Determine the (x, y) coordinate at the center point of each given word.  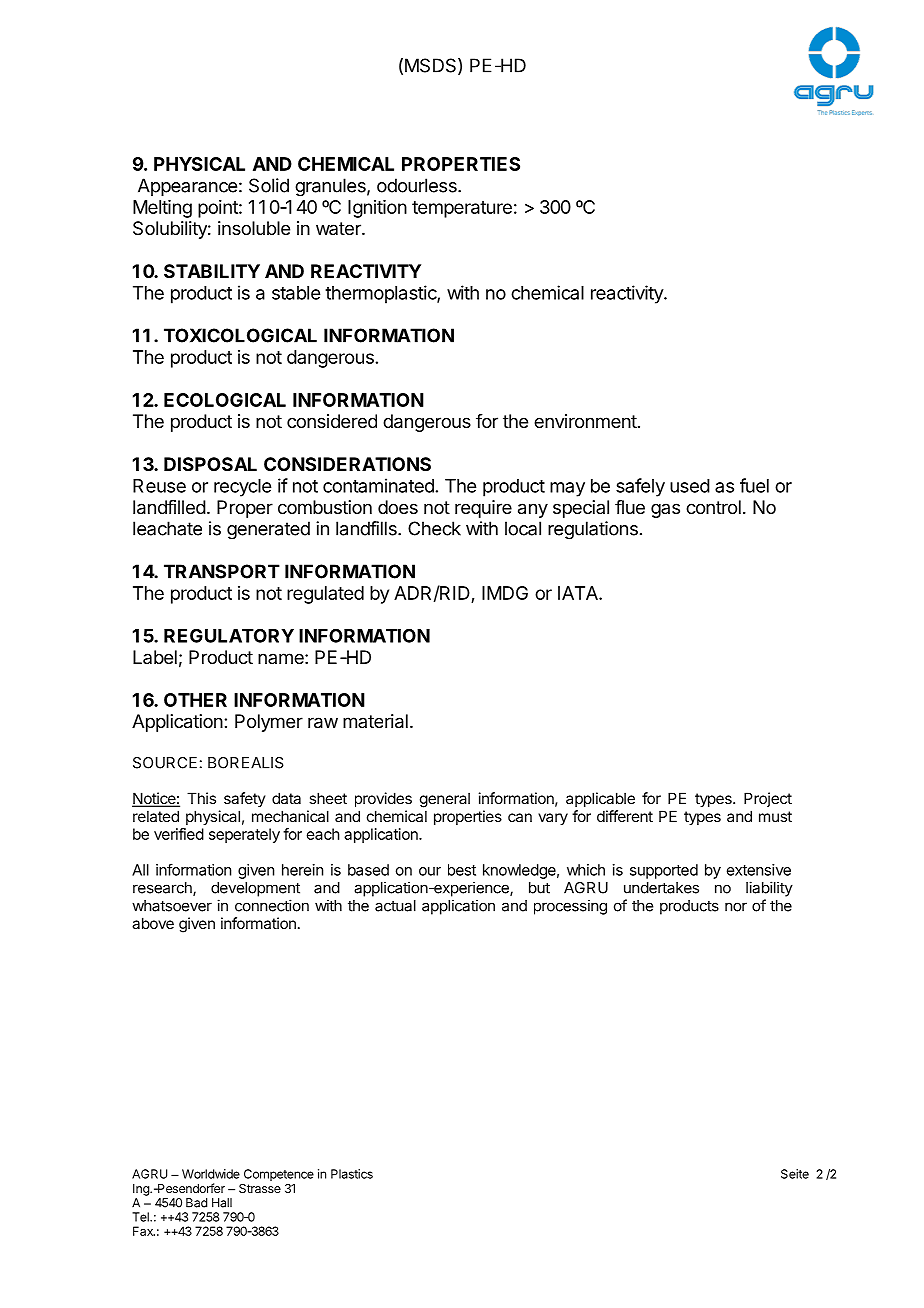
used (690, 486)
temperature (462, 209)
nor (736, 907)
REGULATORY (229, 635)
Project (768, 799)
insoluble (254, 228)
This (201, 798)
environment (585, 421)
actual (395, 906)
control (713, 507)
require (483, 509)
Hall (222, 1203)
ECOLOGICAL (225, 400)
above (153, 923)
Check (434, 528)
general (445, 800)
